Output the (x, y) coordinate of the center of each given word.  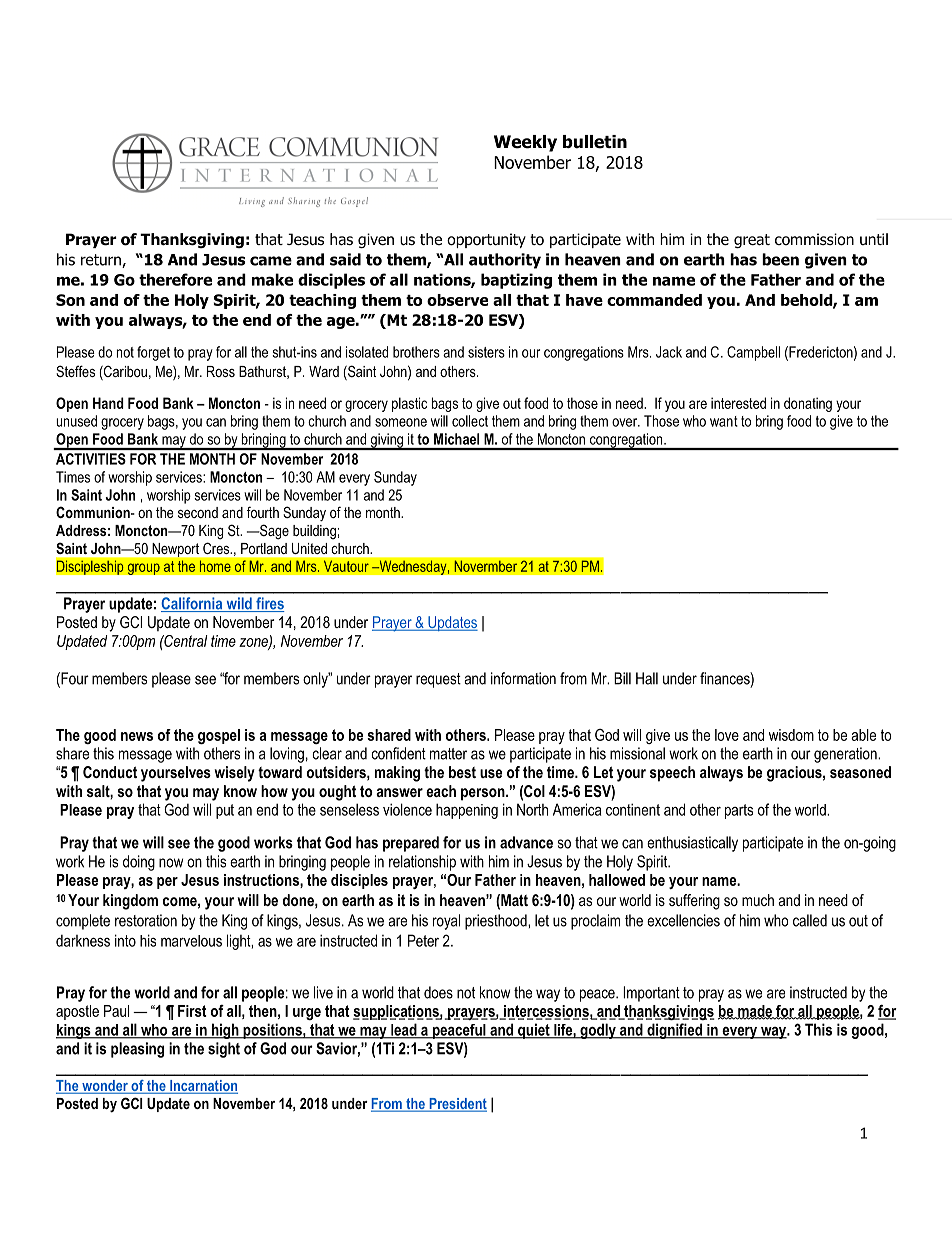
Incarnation (203, 1087)
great (752, 241)
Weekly (525, 143)
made (755, 1012)
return (102, 261)
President (457, 1105)
